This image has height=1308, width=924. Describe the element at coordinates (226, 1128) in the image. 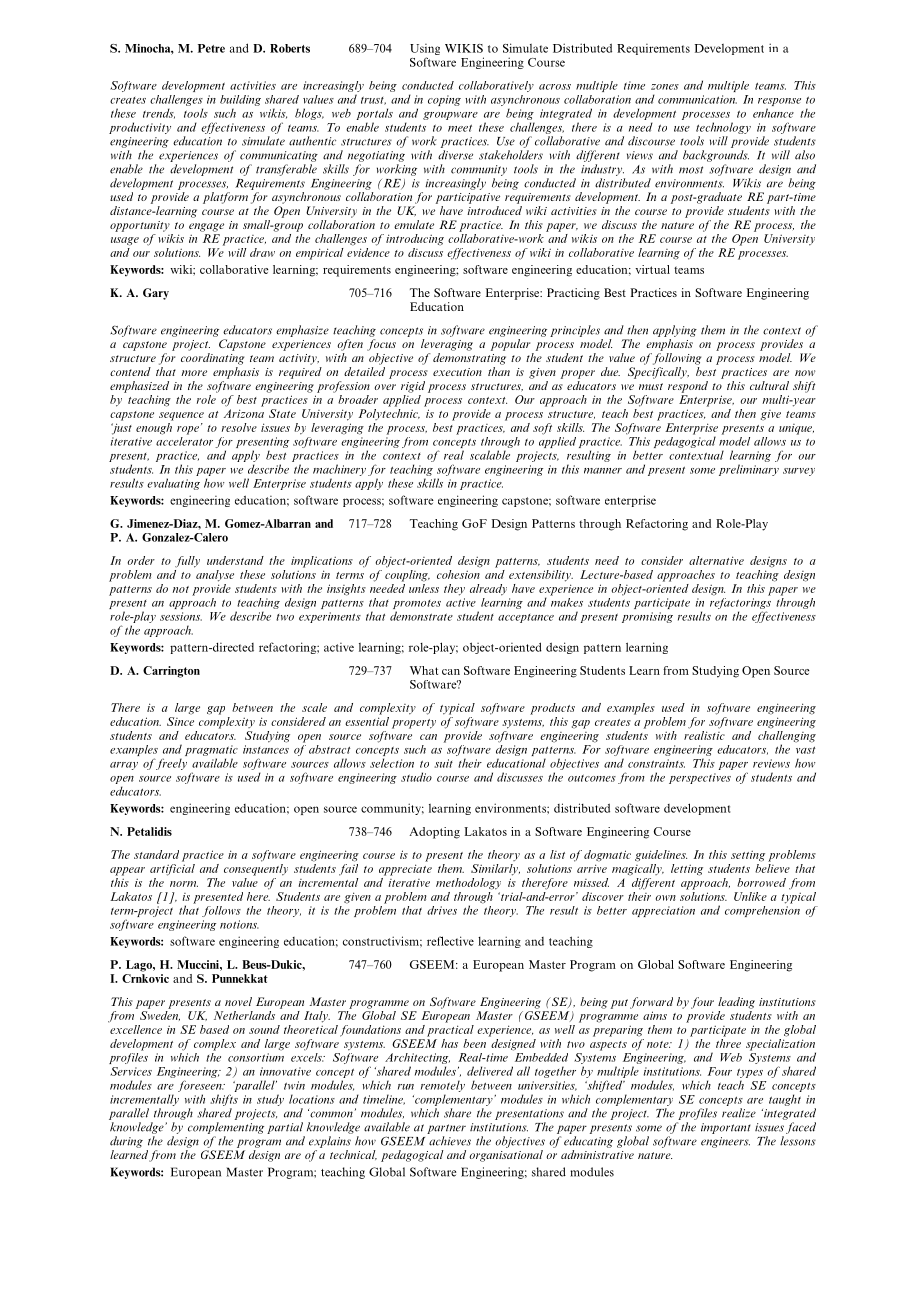

I see `complementing` at that location.
